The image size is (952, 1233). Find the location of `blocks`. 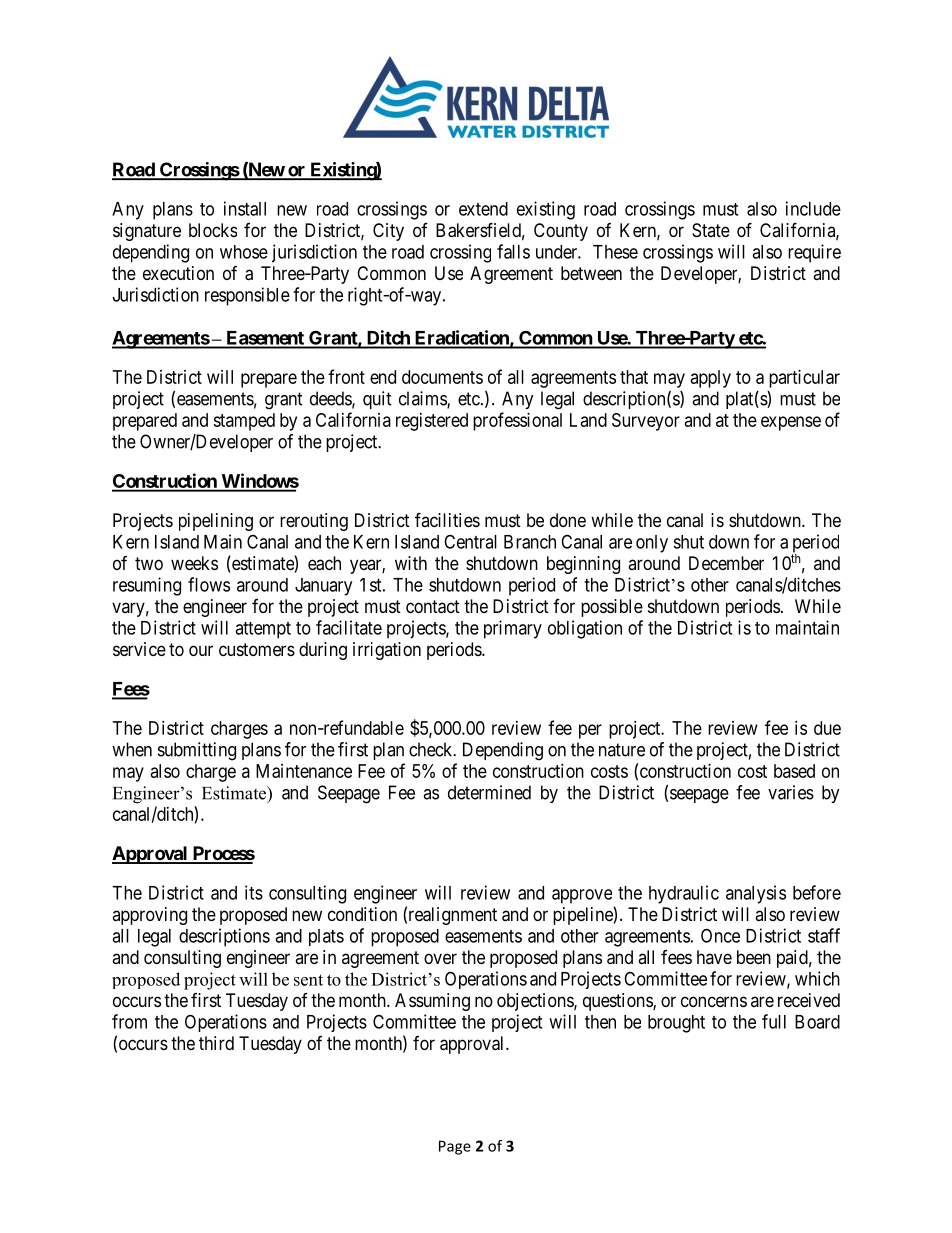

blocks is located at coordinates (213, 230).
